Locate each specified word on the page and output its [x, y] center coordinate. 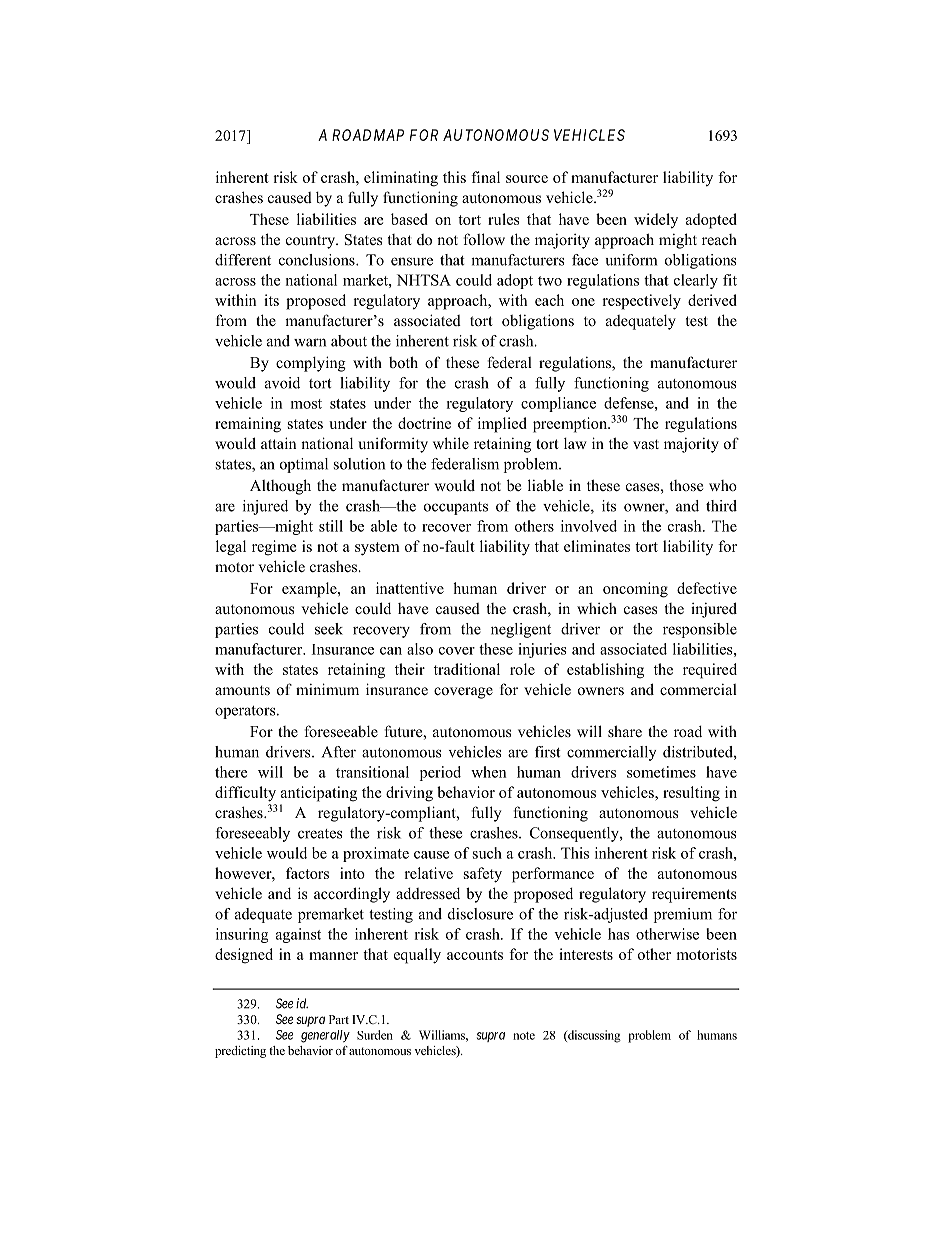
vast [646, 444]
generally [325, 1036]
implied [502, 425]
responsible [700, 630]
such [487, 853]
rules [504, 219]
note [524, 1036]
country [311, 242]
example [310, 590]
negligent [521, 630]
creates [320, 834]
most [306, 404]
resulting [691, 794]
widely [656, 221]
